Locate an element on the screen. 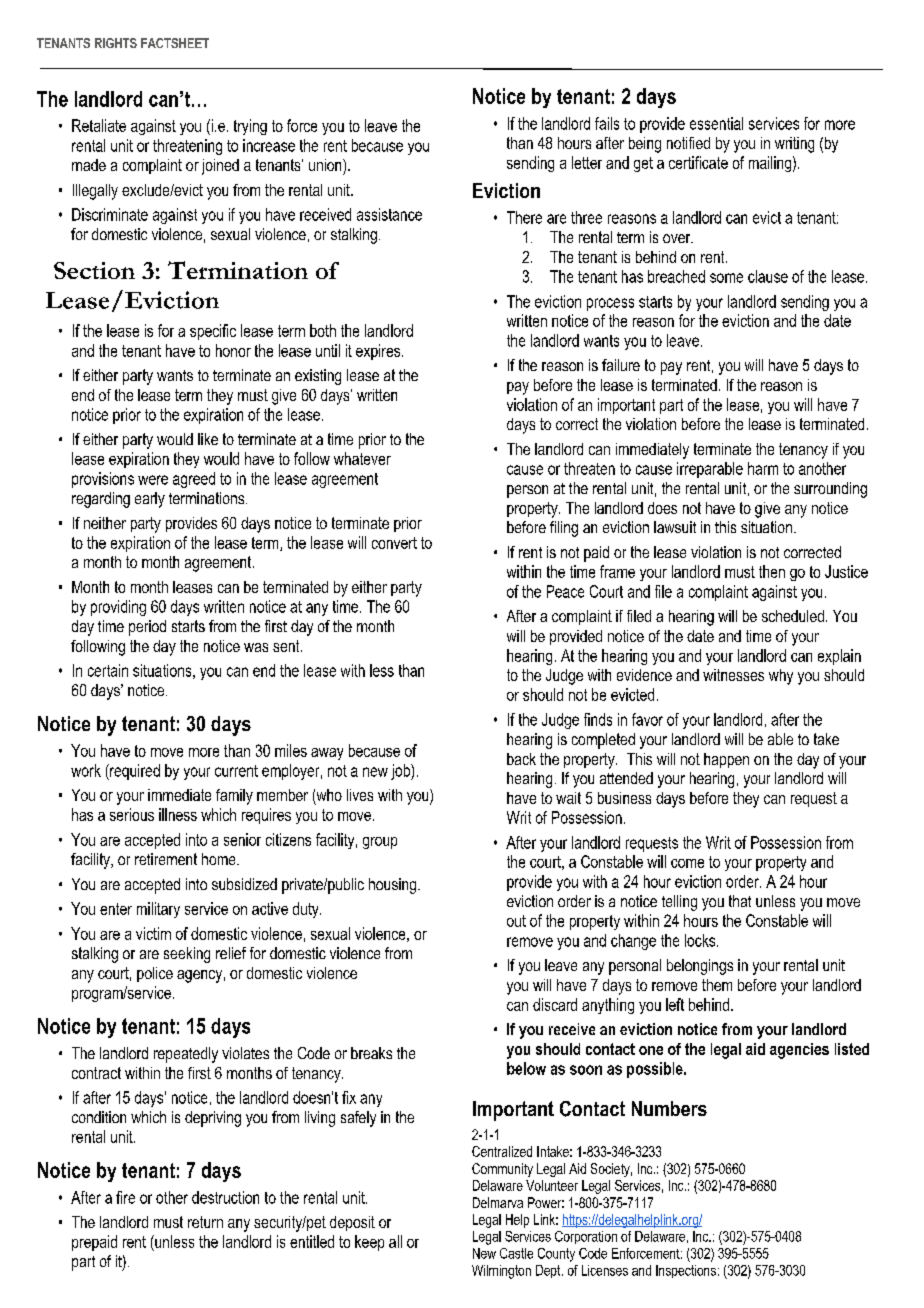  period is located at coordinates (147, 628).
